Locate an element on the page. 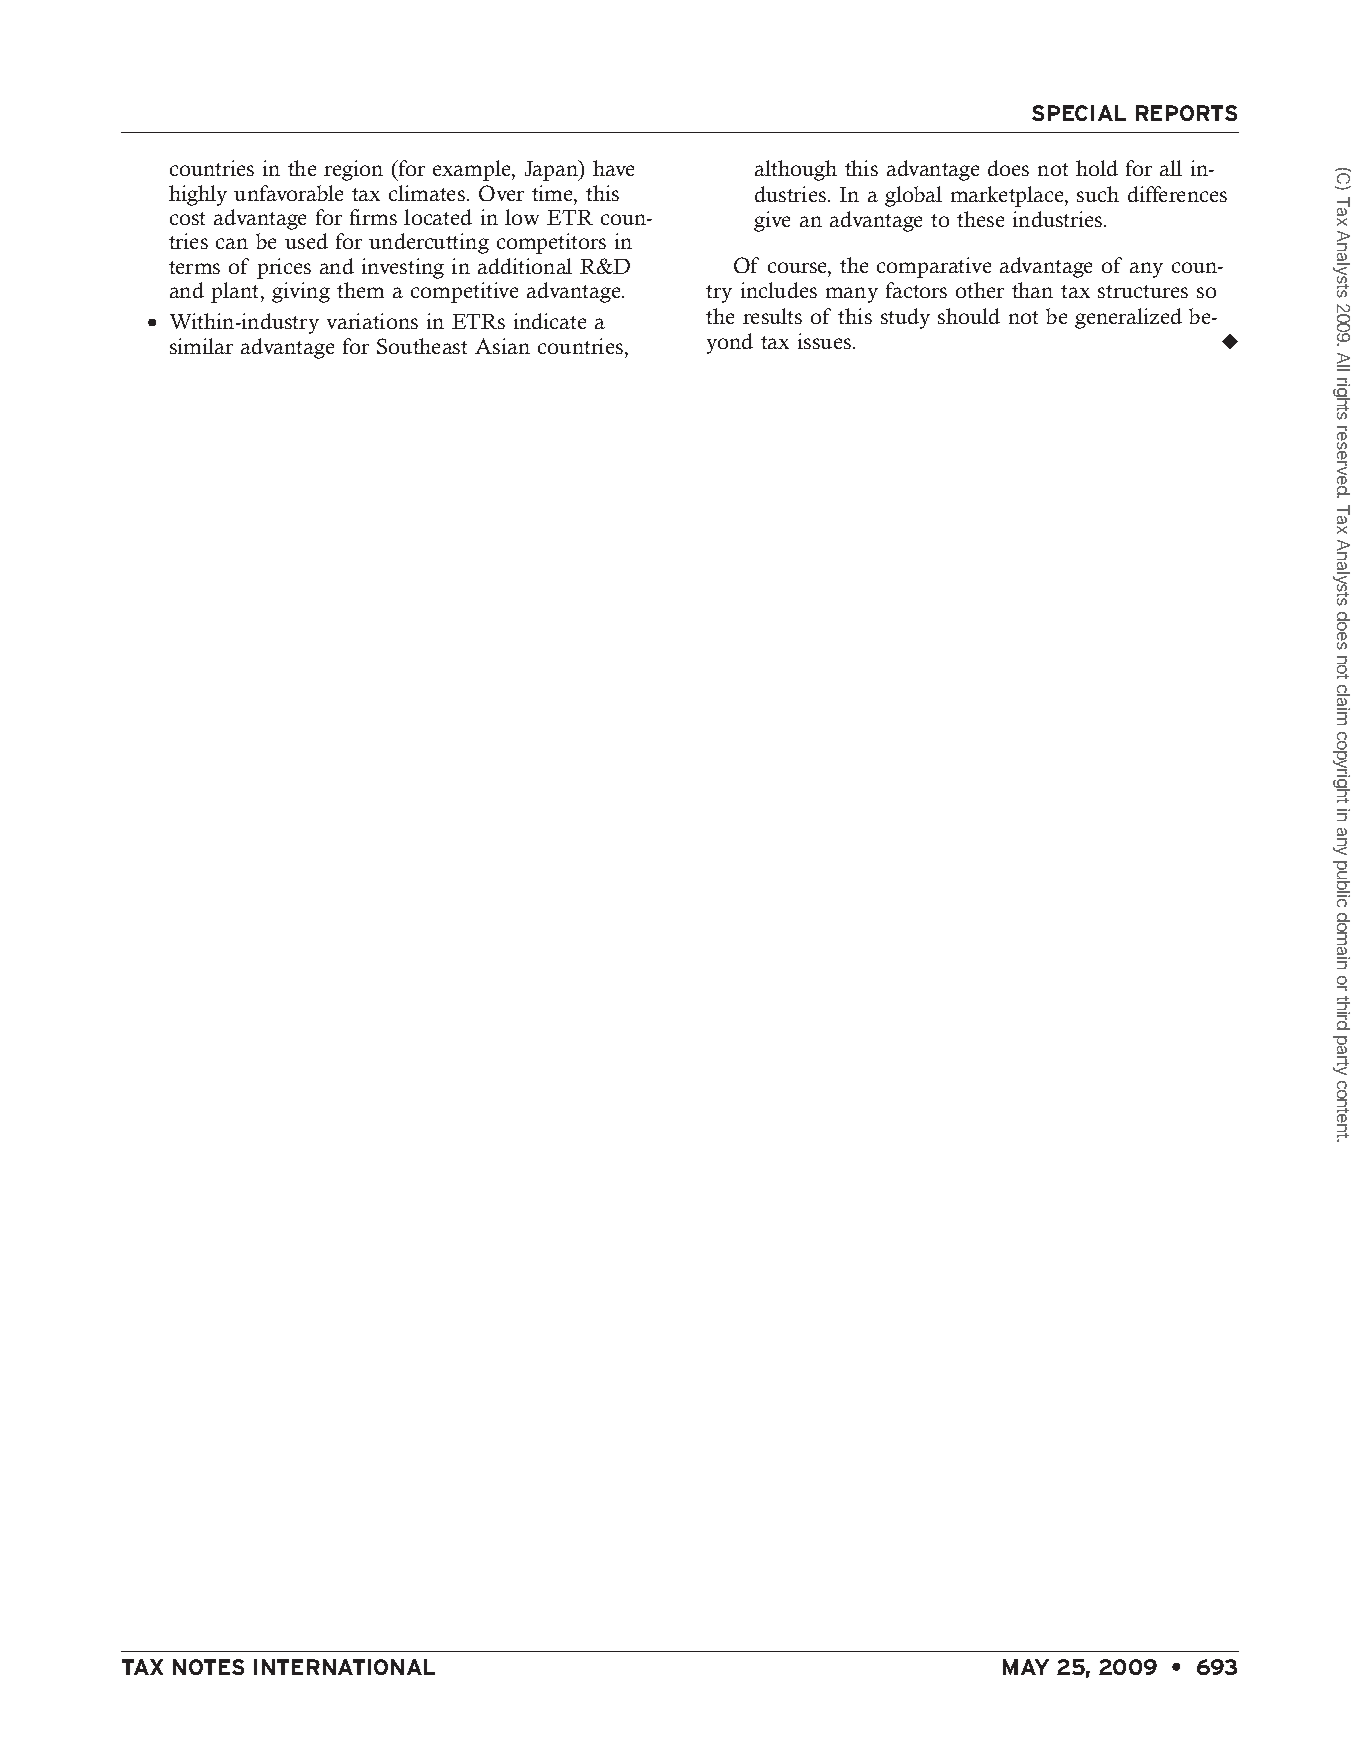 Image resolution: width=1360 pixels, height=1761 pixels. unfavorable is located at coordinates (288, 193).
